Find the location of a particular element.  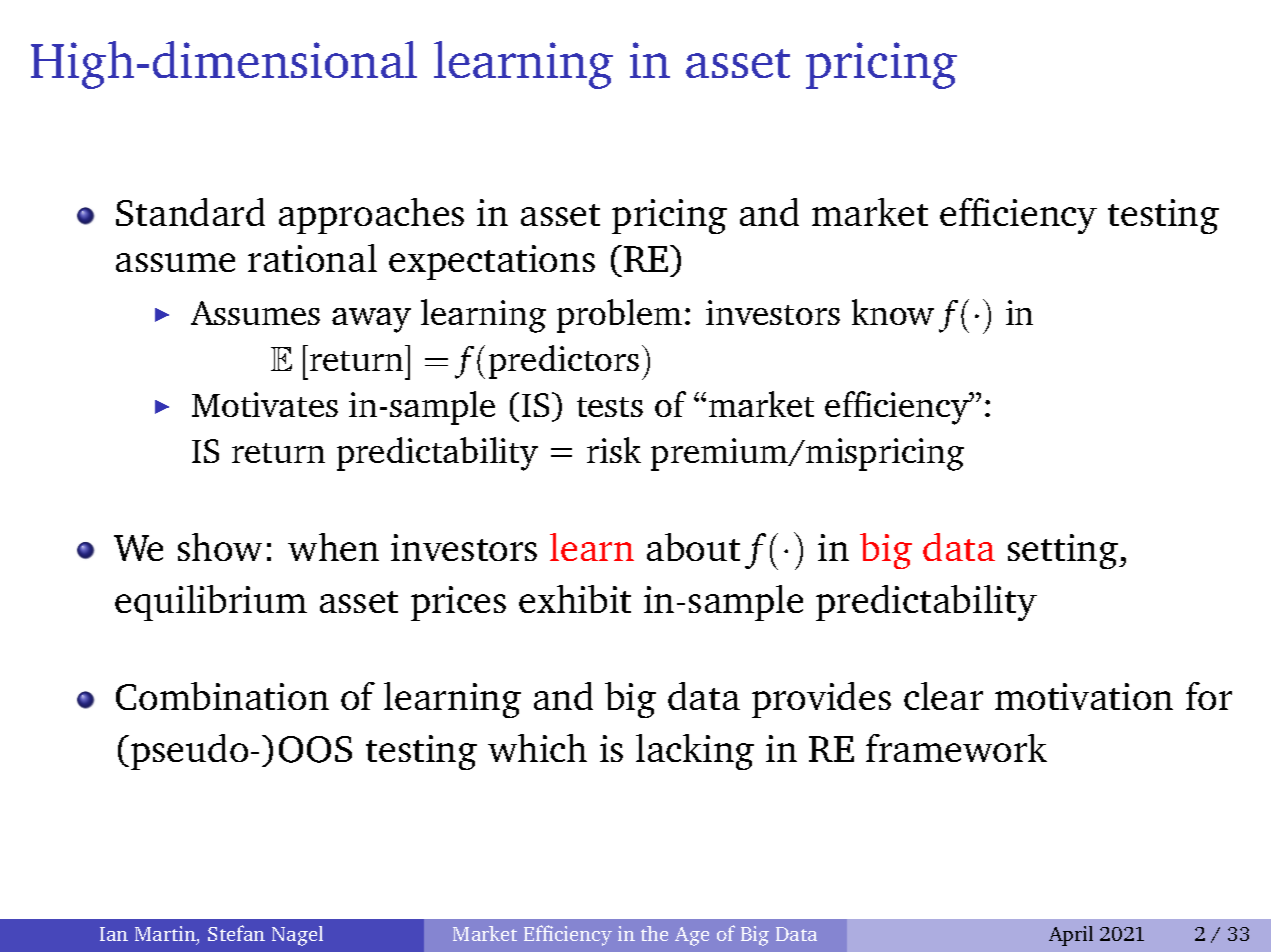

motivation is located at coordinates (1084, 696).
